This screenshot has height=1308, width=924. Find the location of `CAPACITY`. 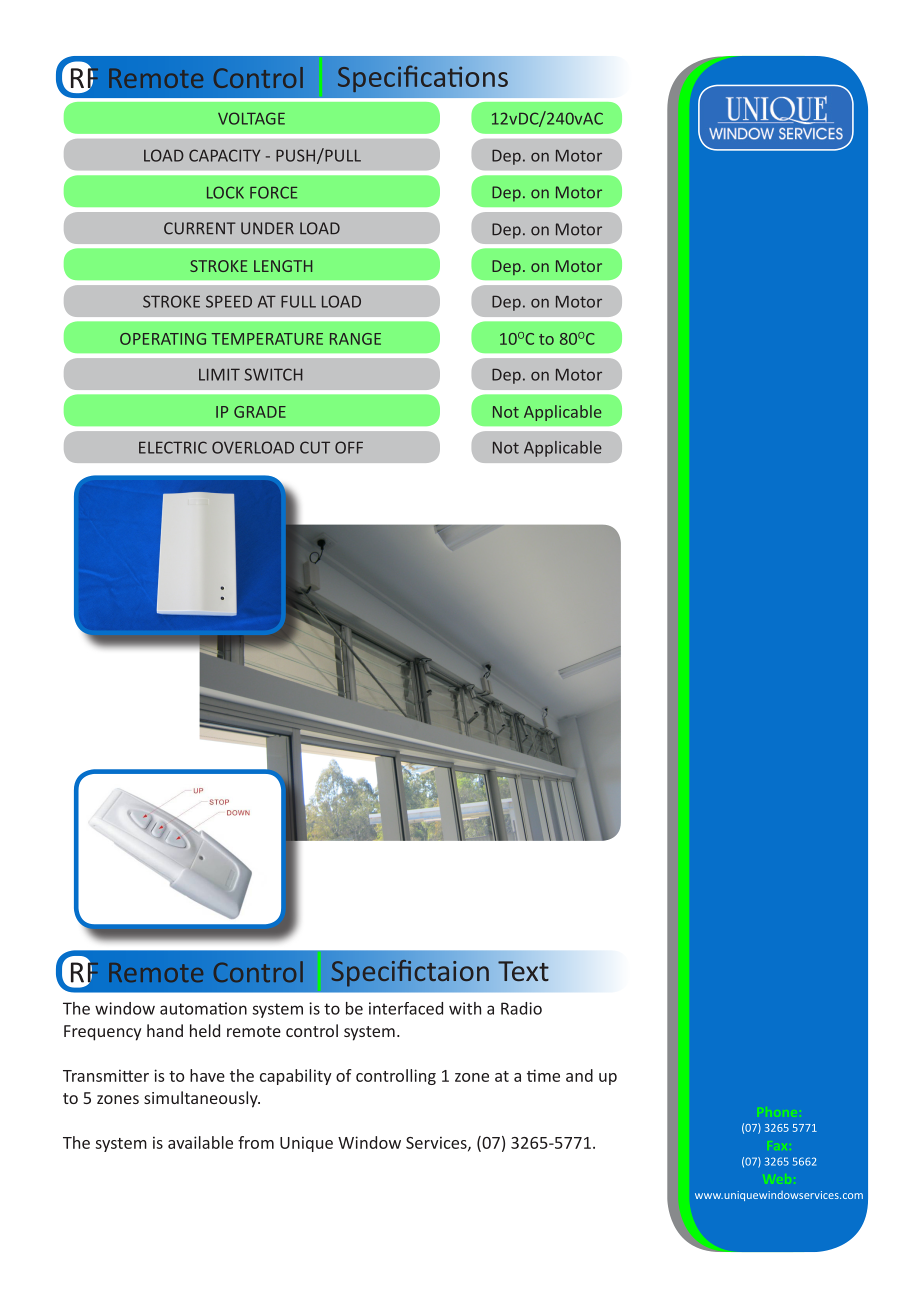

CAPACITY is located at coordinates (224, 155).
